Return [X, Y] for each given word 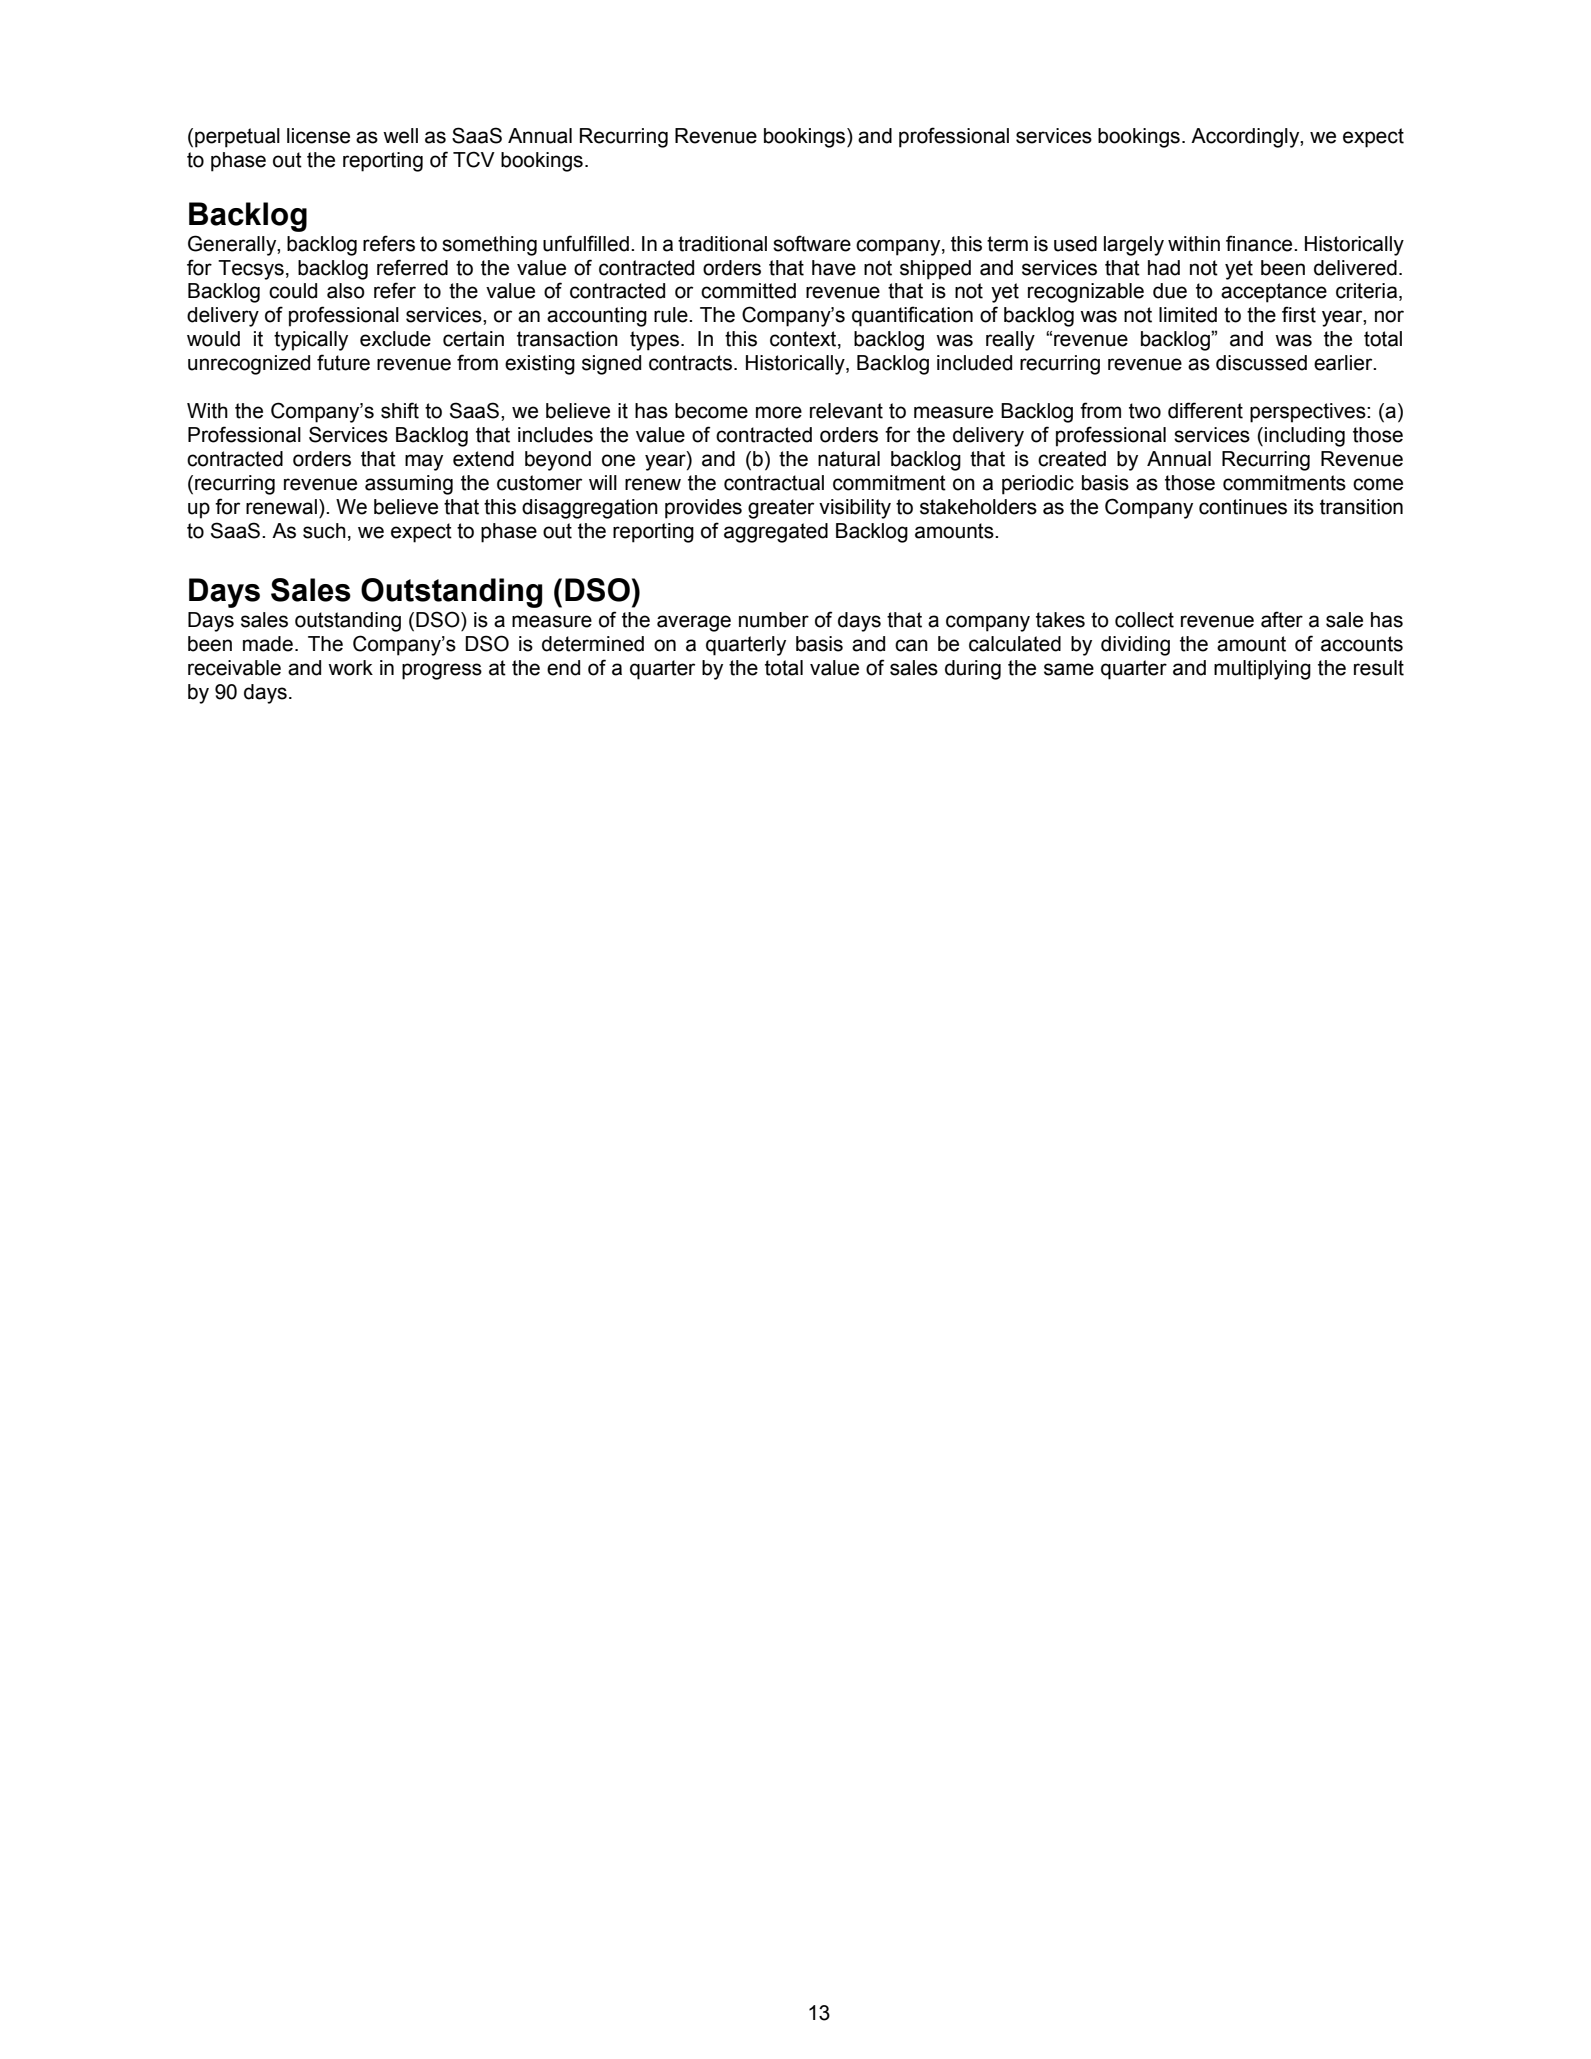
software [812, 243]
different [1205, 410]
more [779, 412]
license [318, 136]
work [350, 668]
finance [1260, 243]
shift [400, 410]
